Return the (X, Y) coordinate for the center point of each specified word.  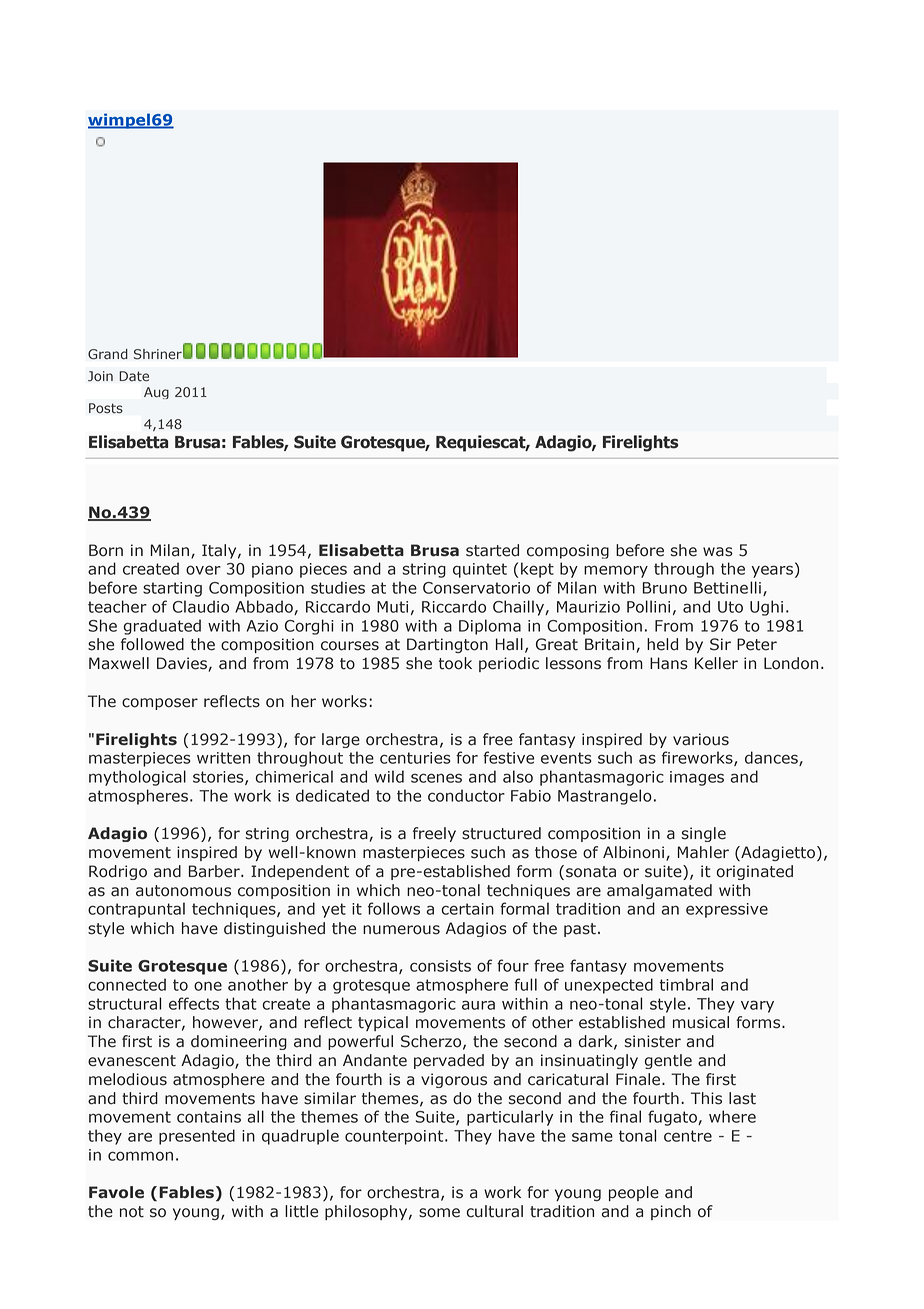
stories (219, 778)
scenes (436, 778)
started (492, 550)
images (697, 778)
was (718, 552)
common (140, 1156)
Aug (156, 393)
